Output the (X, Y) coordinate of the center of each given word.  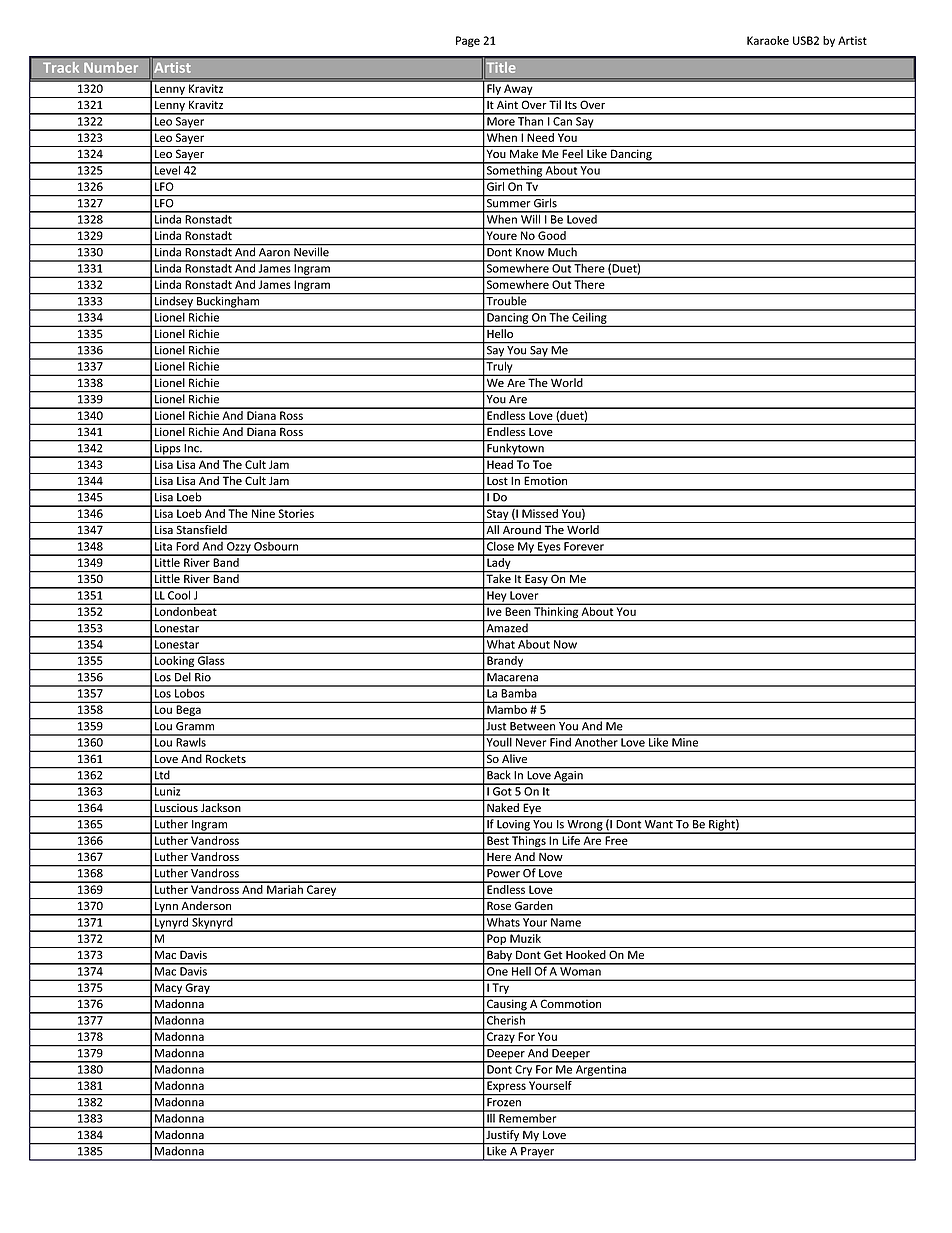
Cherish (506, 1019)
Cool (179, 594)
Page (468, 41)
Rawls (191, 741)
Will (531, 218)
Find (560, 741)
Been (518, 611)
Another (596, 741)
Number (111, 67)
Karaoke (768, 40)
